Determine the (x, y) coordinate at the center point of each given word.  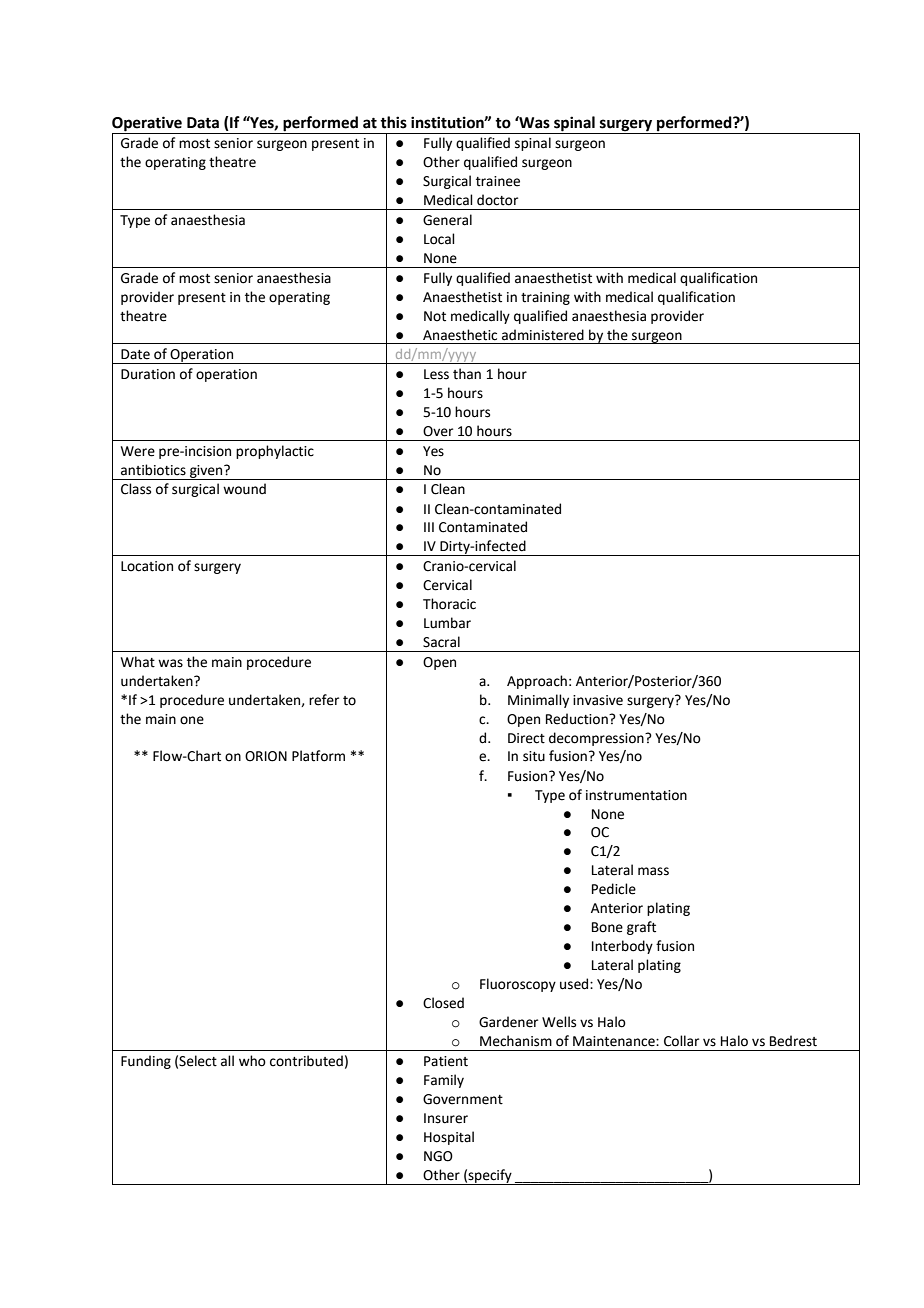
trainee (498, 181)
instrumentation (636, 795)
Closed (443, 1003)
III (429, 527)
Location (147, 566)
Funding (146, 1062)
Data (203, 123)
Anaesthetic (460, 335)
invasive (598, 700)
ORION (266, 756)
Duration (148, 374)
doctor (497, 200)
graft (641, 928)
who (252, 1061)
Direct (526, 738)
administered (543, 335)
